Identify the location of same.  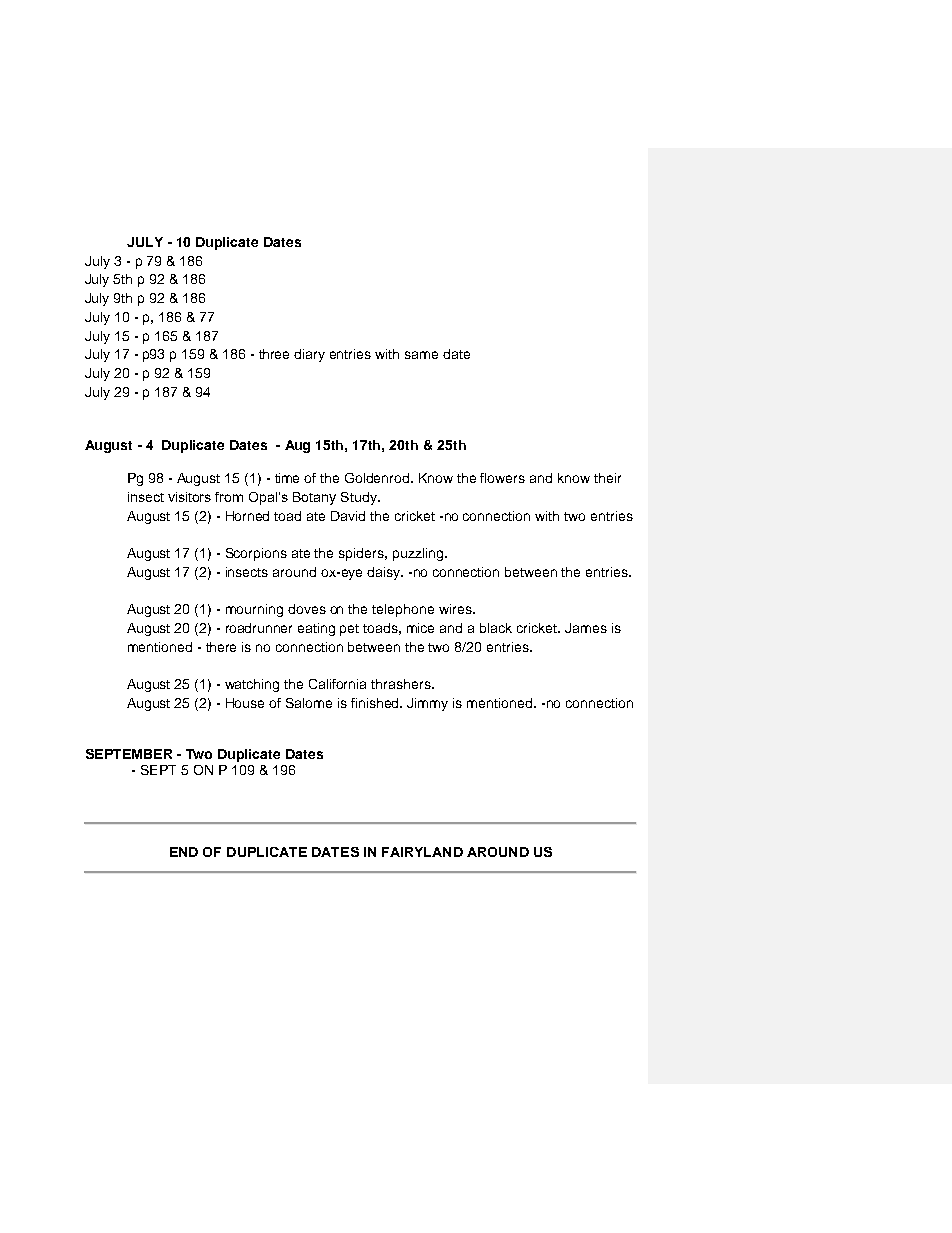
(421, 355).
